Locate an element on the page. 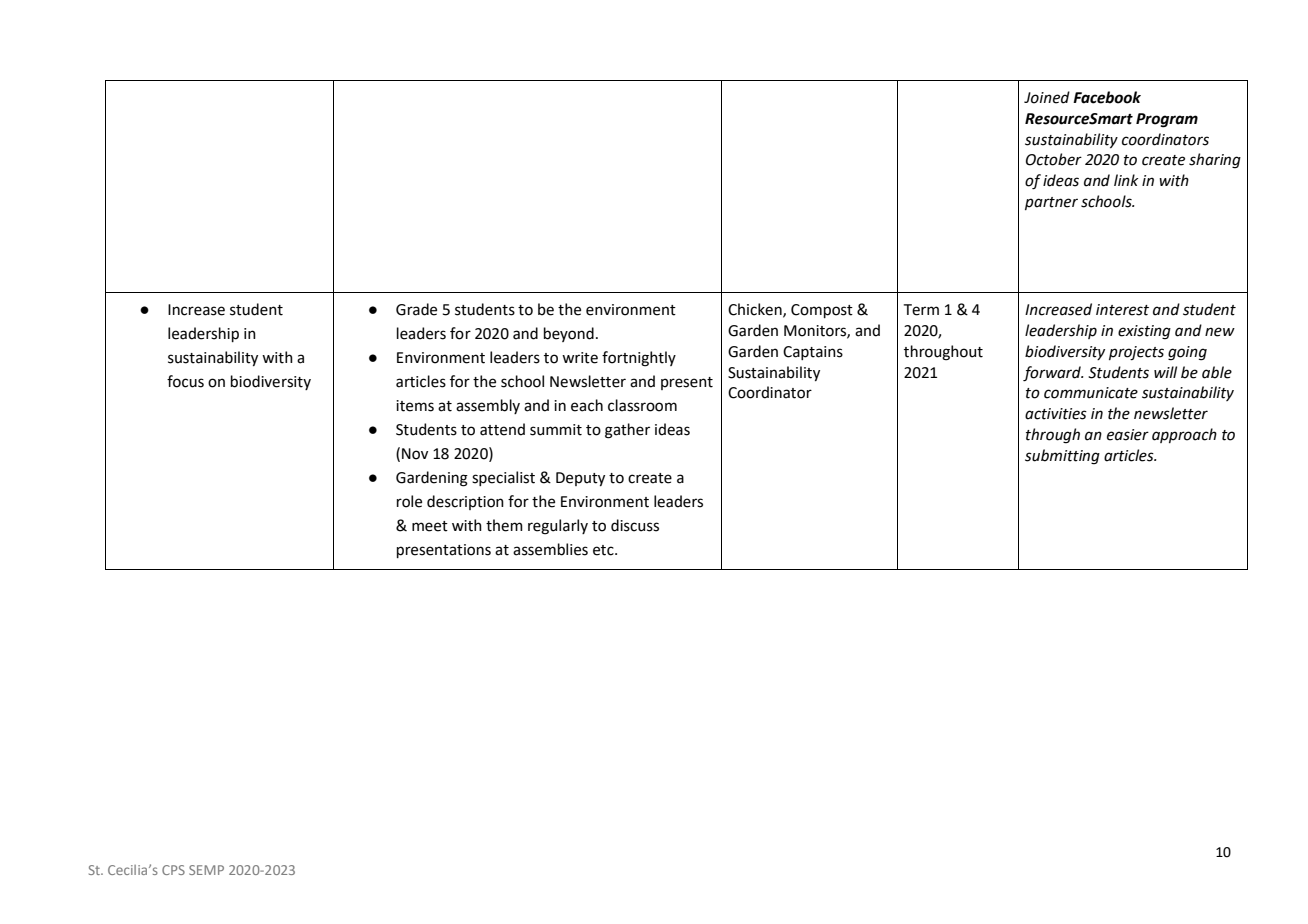  Facebook is located at coordinates (1107, 97).
